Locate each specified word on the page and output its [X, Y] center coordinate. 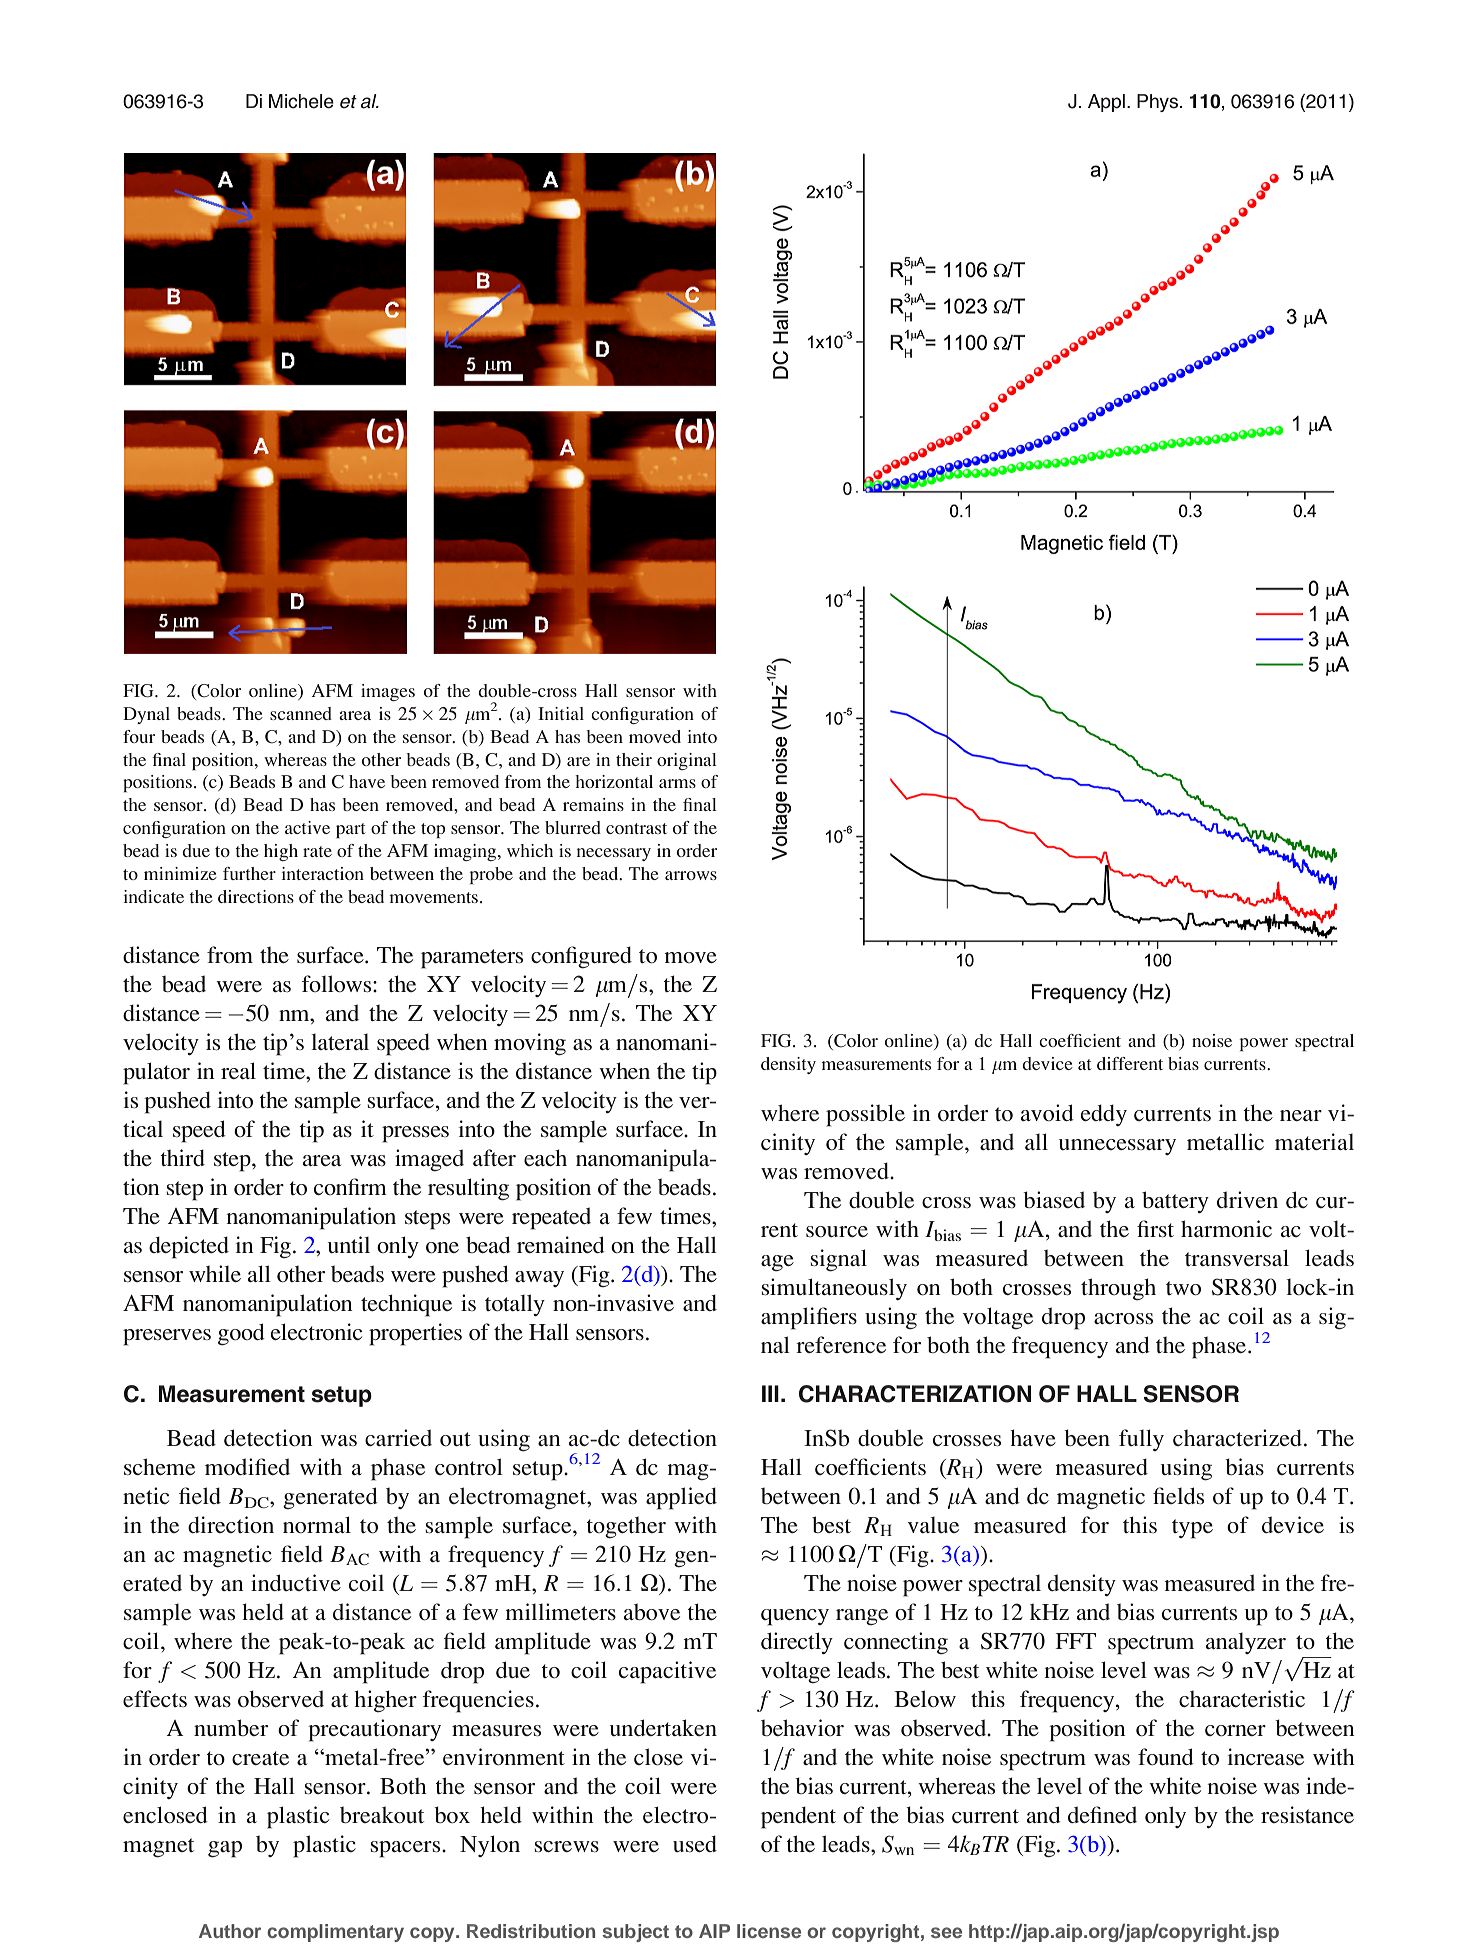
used [695, 1843]
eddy [1103, 1115]
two [1183, 1288]
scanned [301, 713]
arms [677, 783]
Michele [301, 101]
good [241, 1334]
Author [230, 1931]
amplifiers [809, 1318]
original [687, 761]
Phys [1157, 103]
